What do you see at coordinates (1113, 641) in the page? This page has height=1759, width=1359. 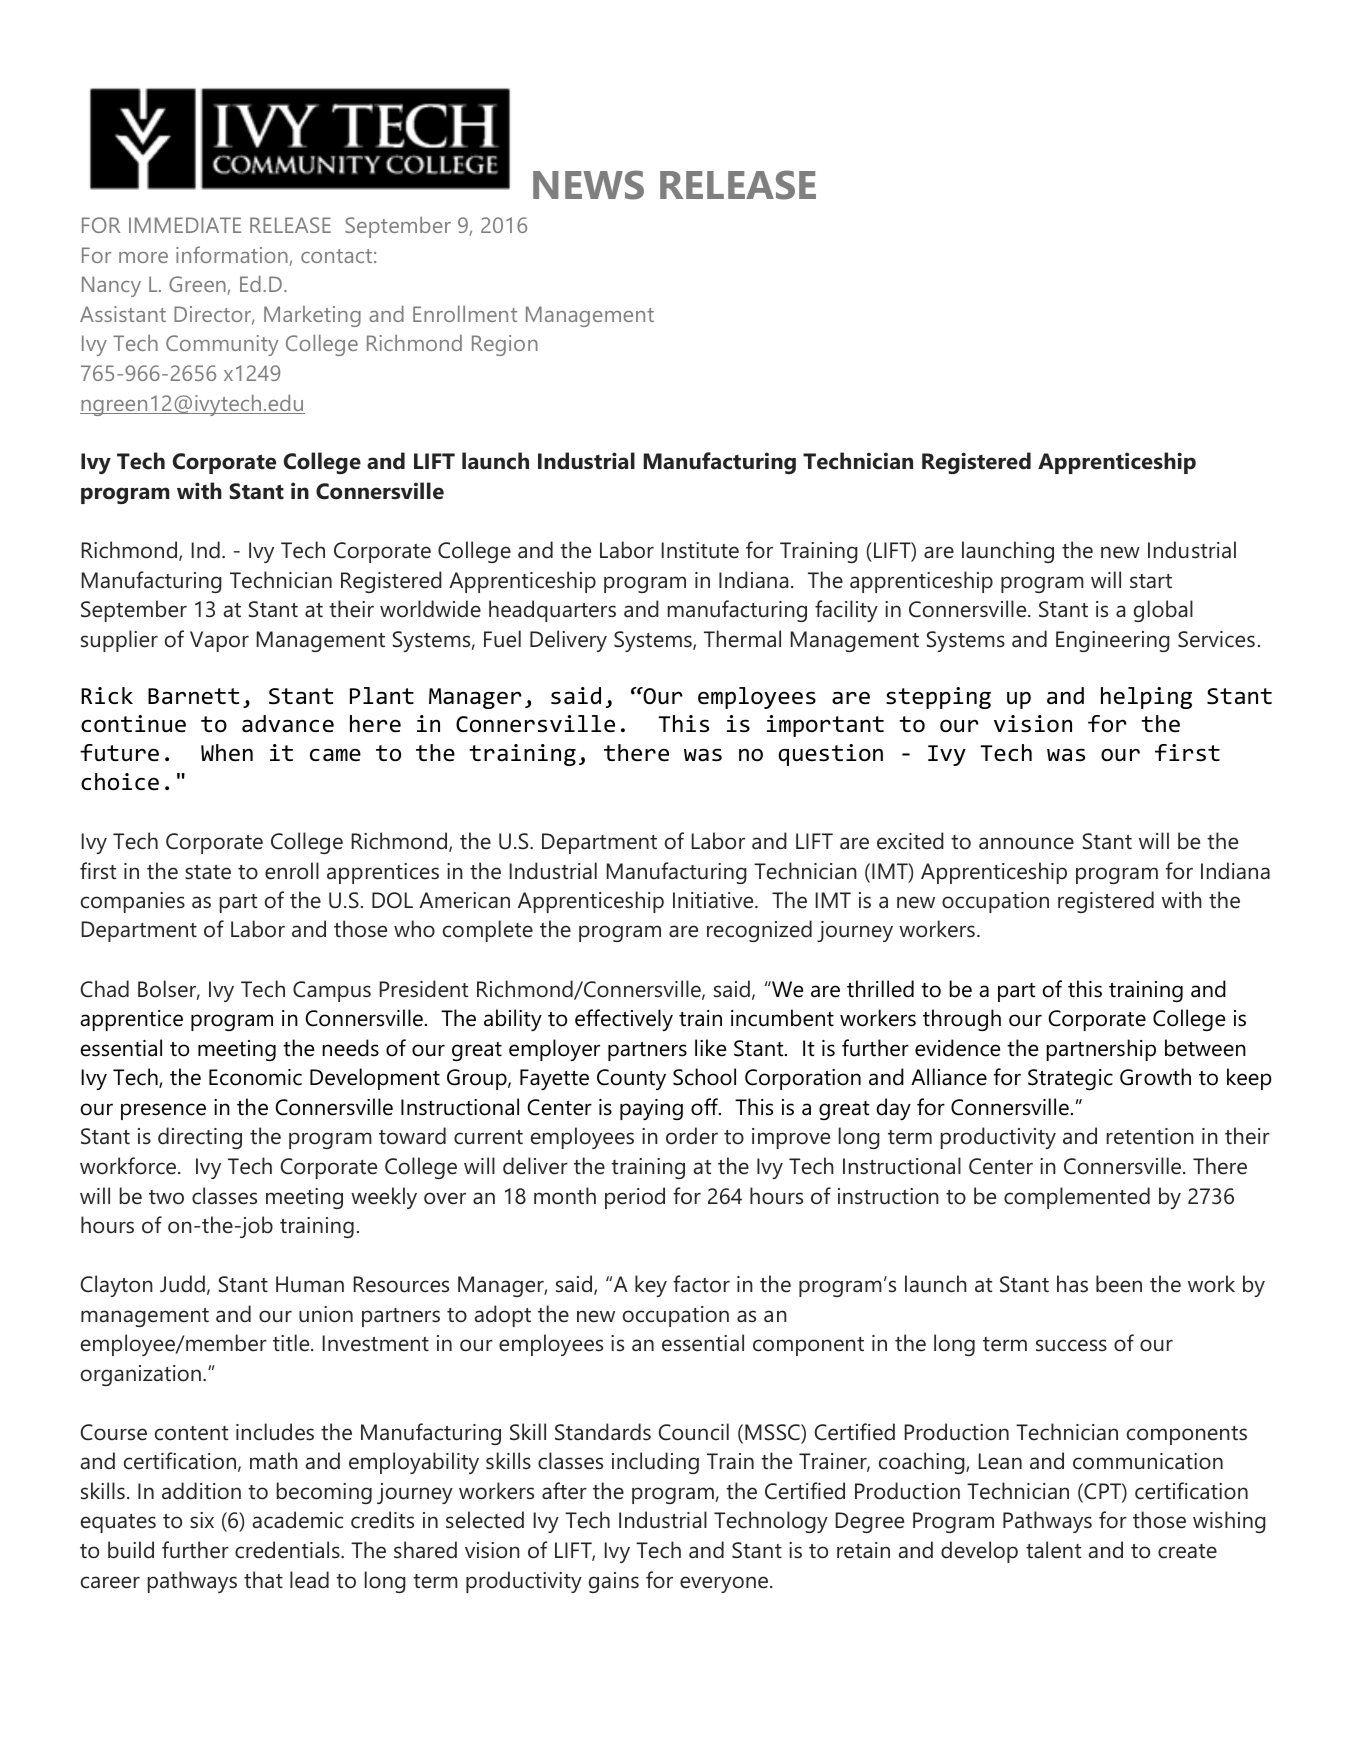 I see `Engineering` at bounding box center [1113, 641].
